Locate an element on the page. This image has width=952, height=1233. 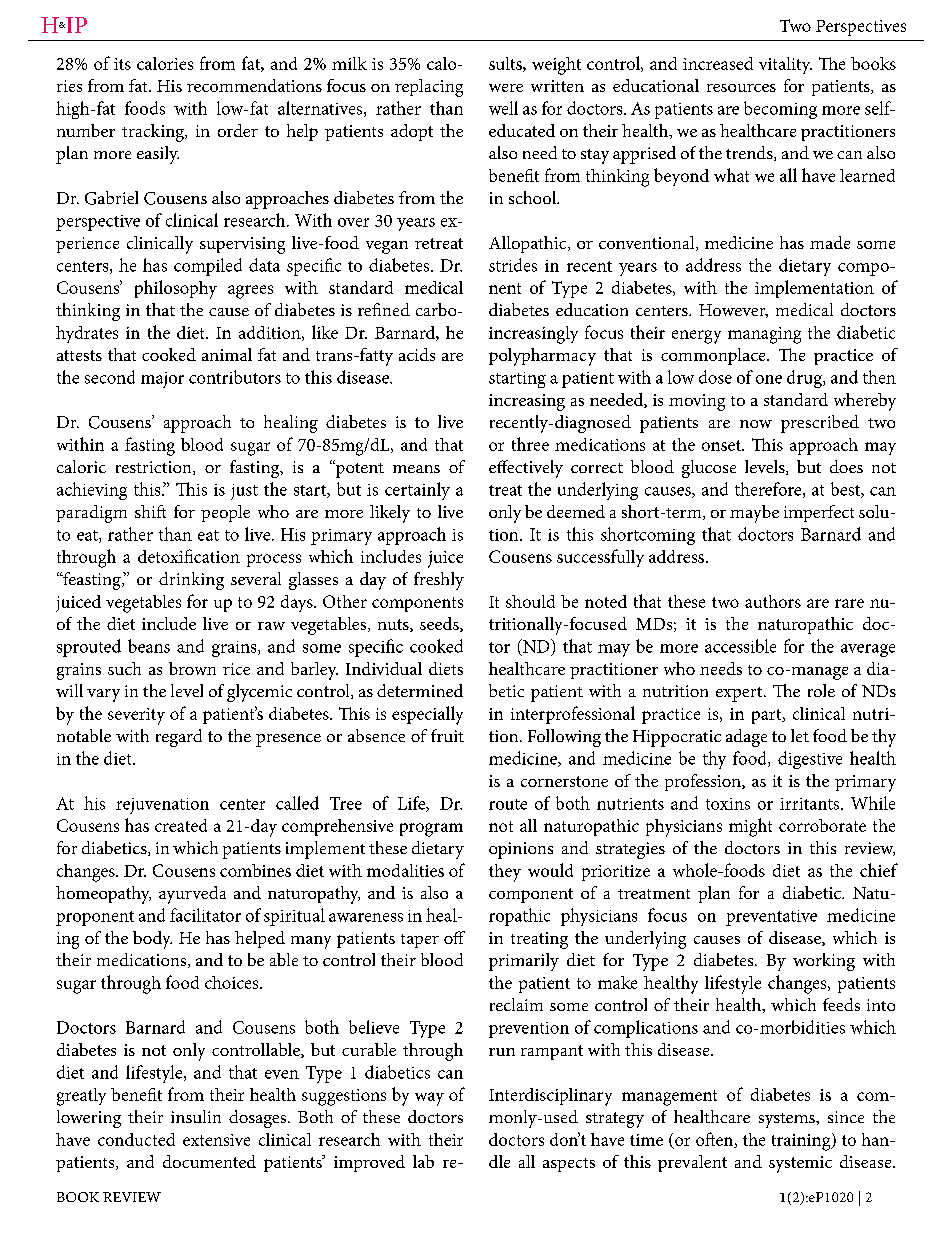
ayurveda is located at coordinates (192, 895).
